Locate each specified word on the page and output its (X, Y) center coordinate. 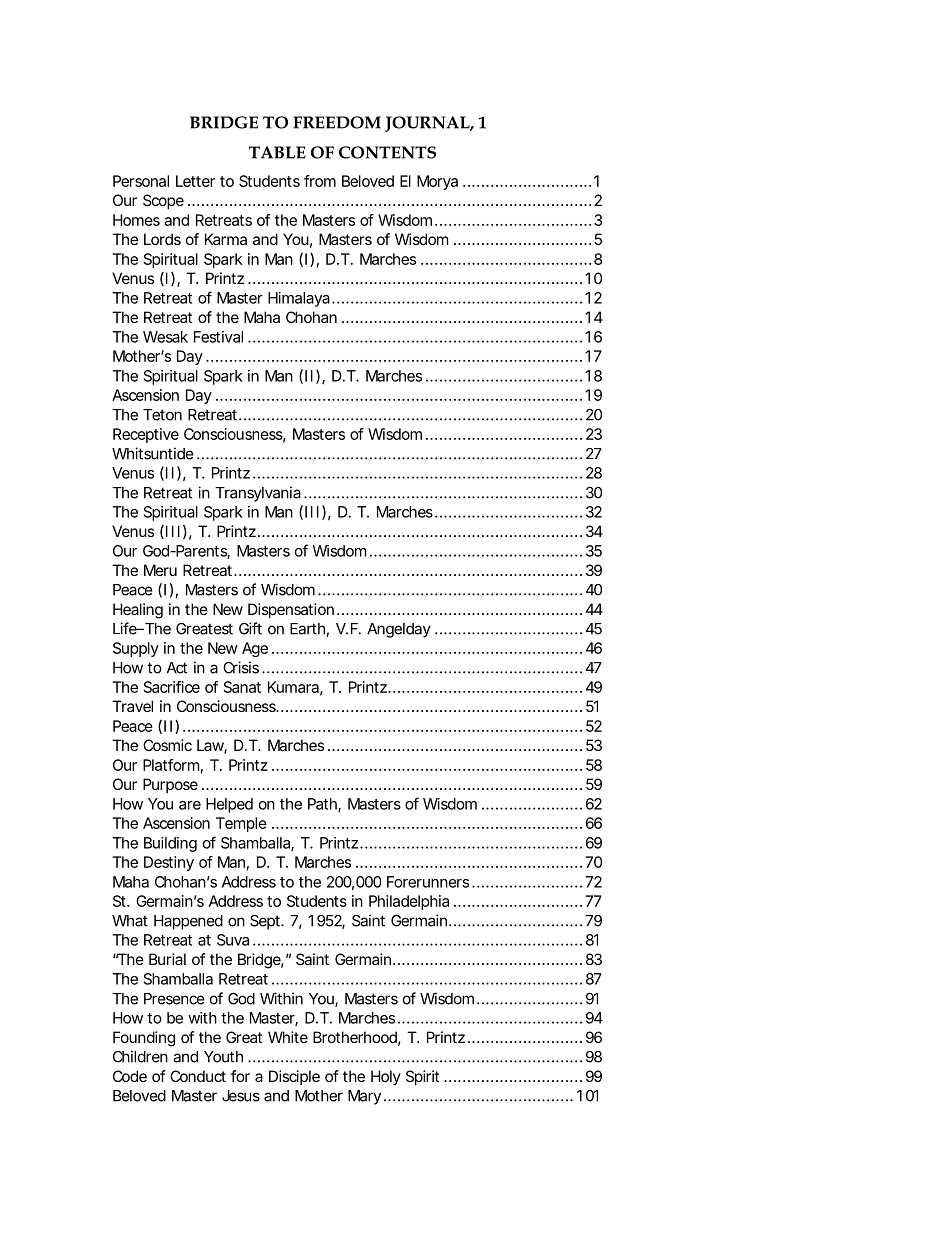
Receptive (146, 435)
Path (322, 804)
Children (140, 1056)
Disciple (294, 1077)
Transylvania (258, 494)
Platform (171, 765)
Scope (163, 201)
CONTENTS (387, 152)
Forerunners (428, 882)
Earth (308, 630)
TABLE (277, 152)
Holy (386, 1077)
